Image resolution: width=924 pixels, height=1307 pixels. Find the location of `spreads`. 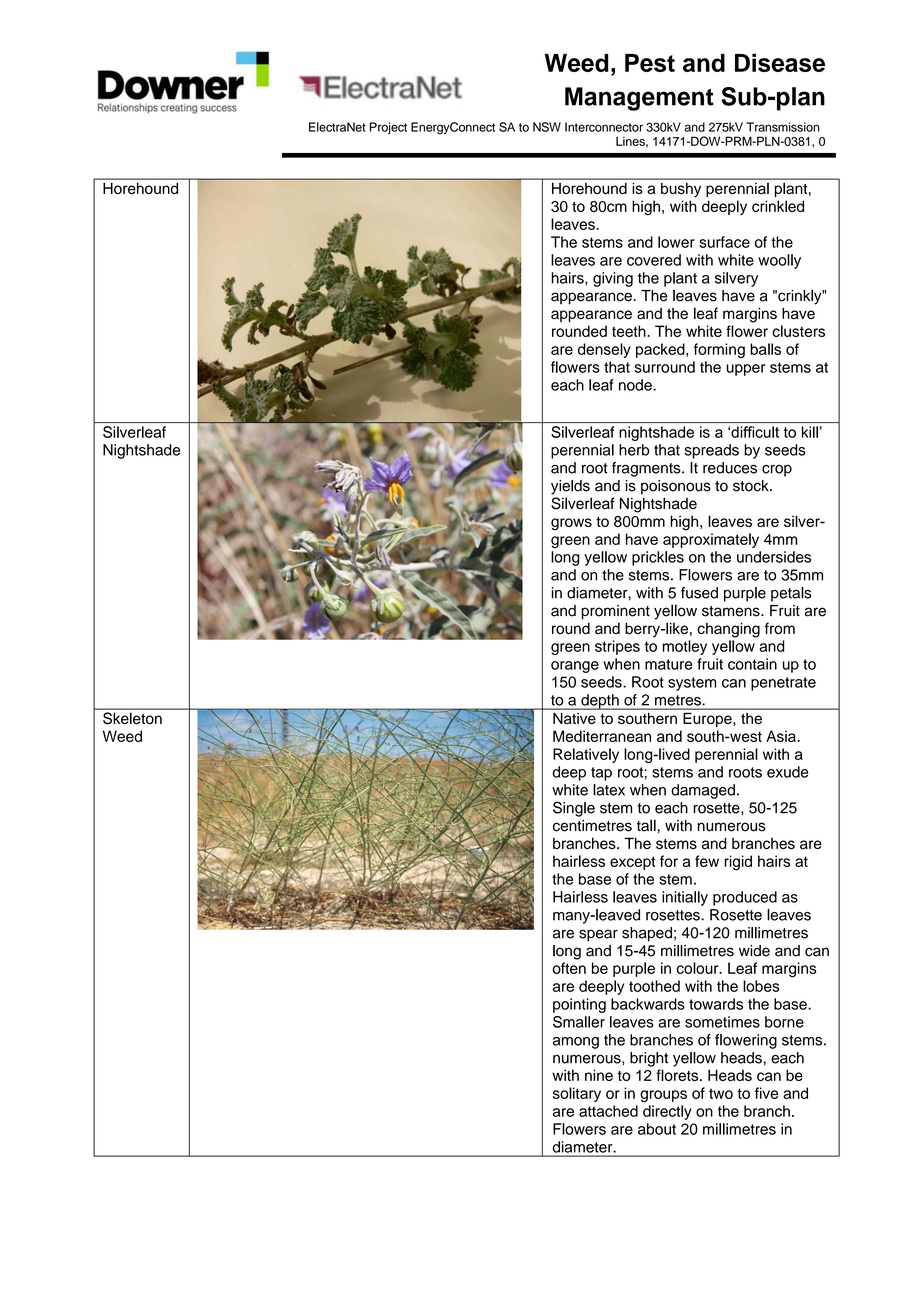

spreads is located at coordinates (712, 451).
